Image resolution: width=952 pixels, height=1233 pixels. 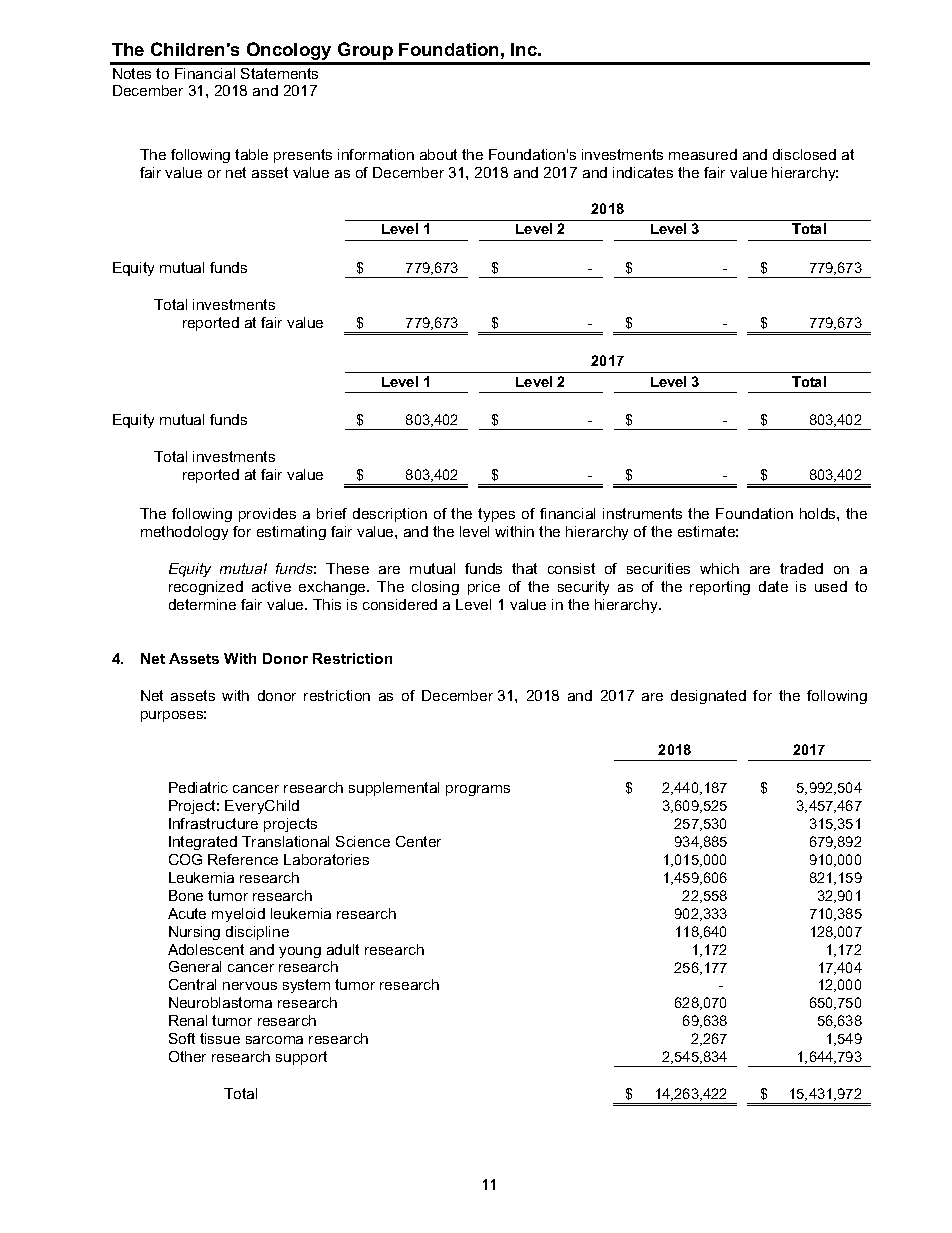 What do you see at coordinates (271, 586) in the screenshot?
I see `active` at bounding box center [271, 586].
